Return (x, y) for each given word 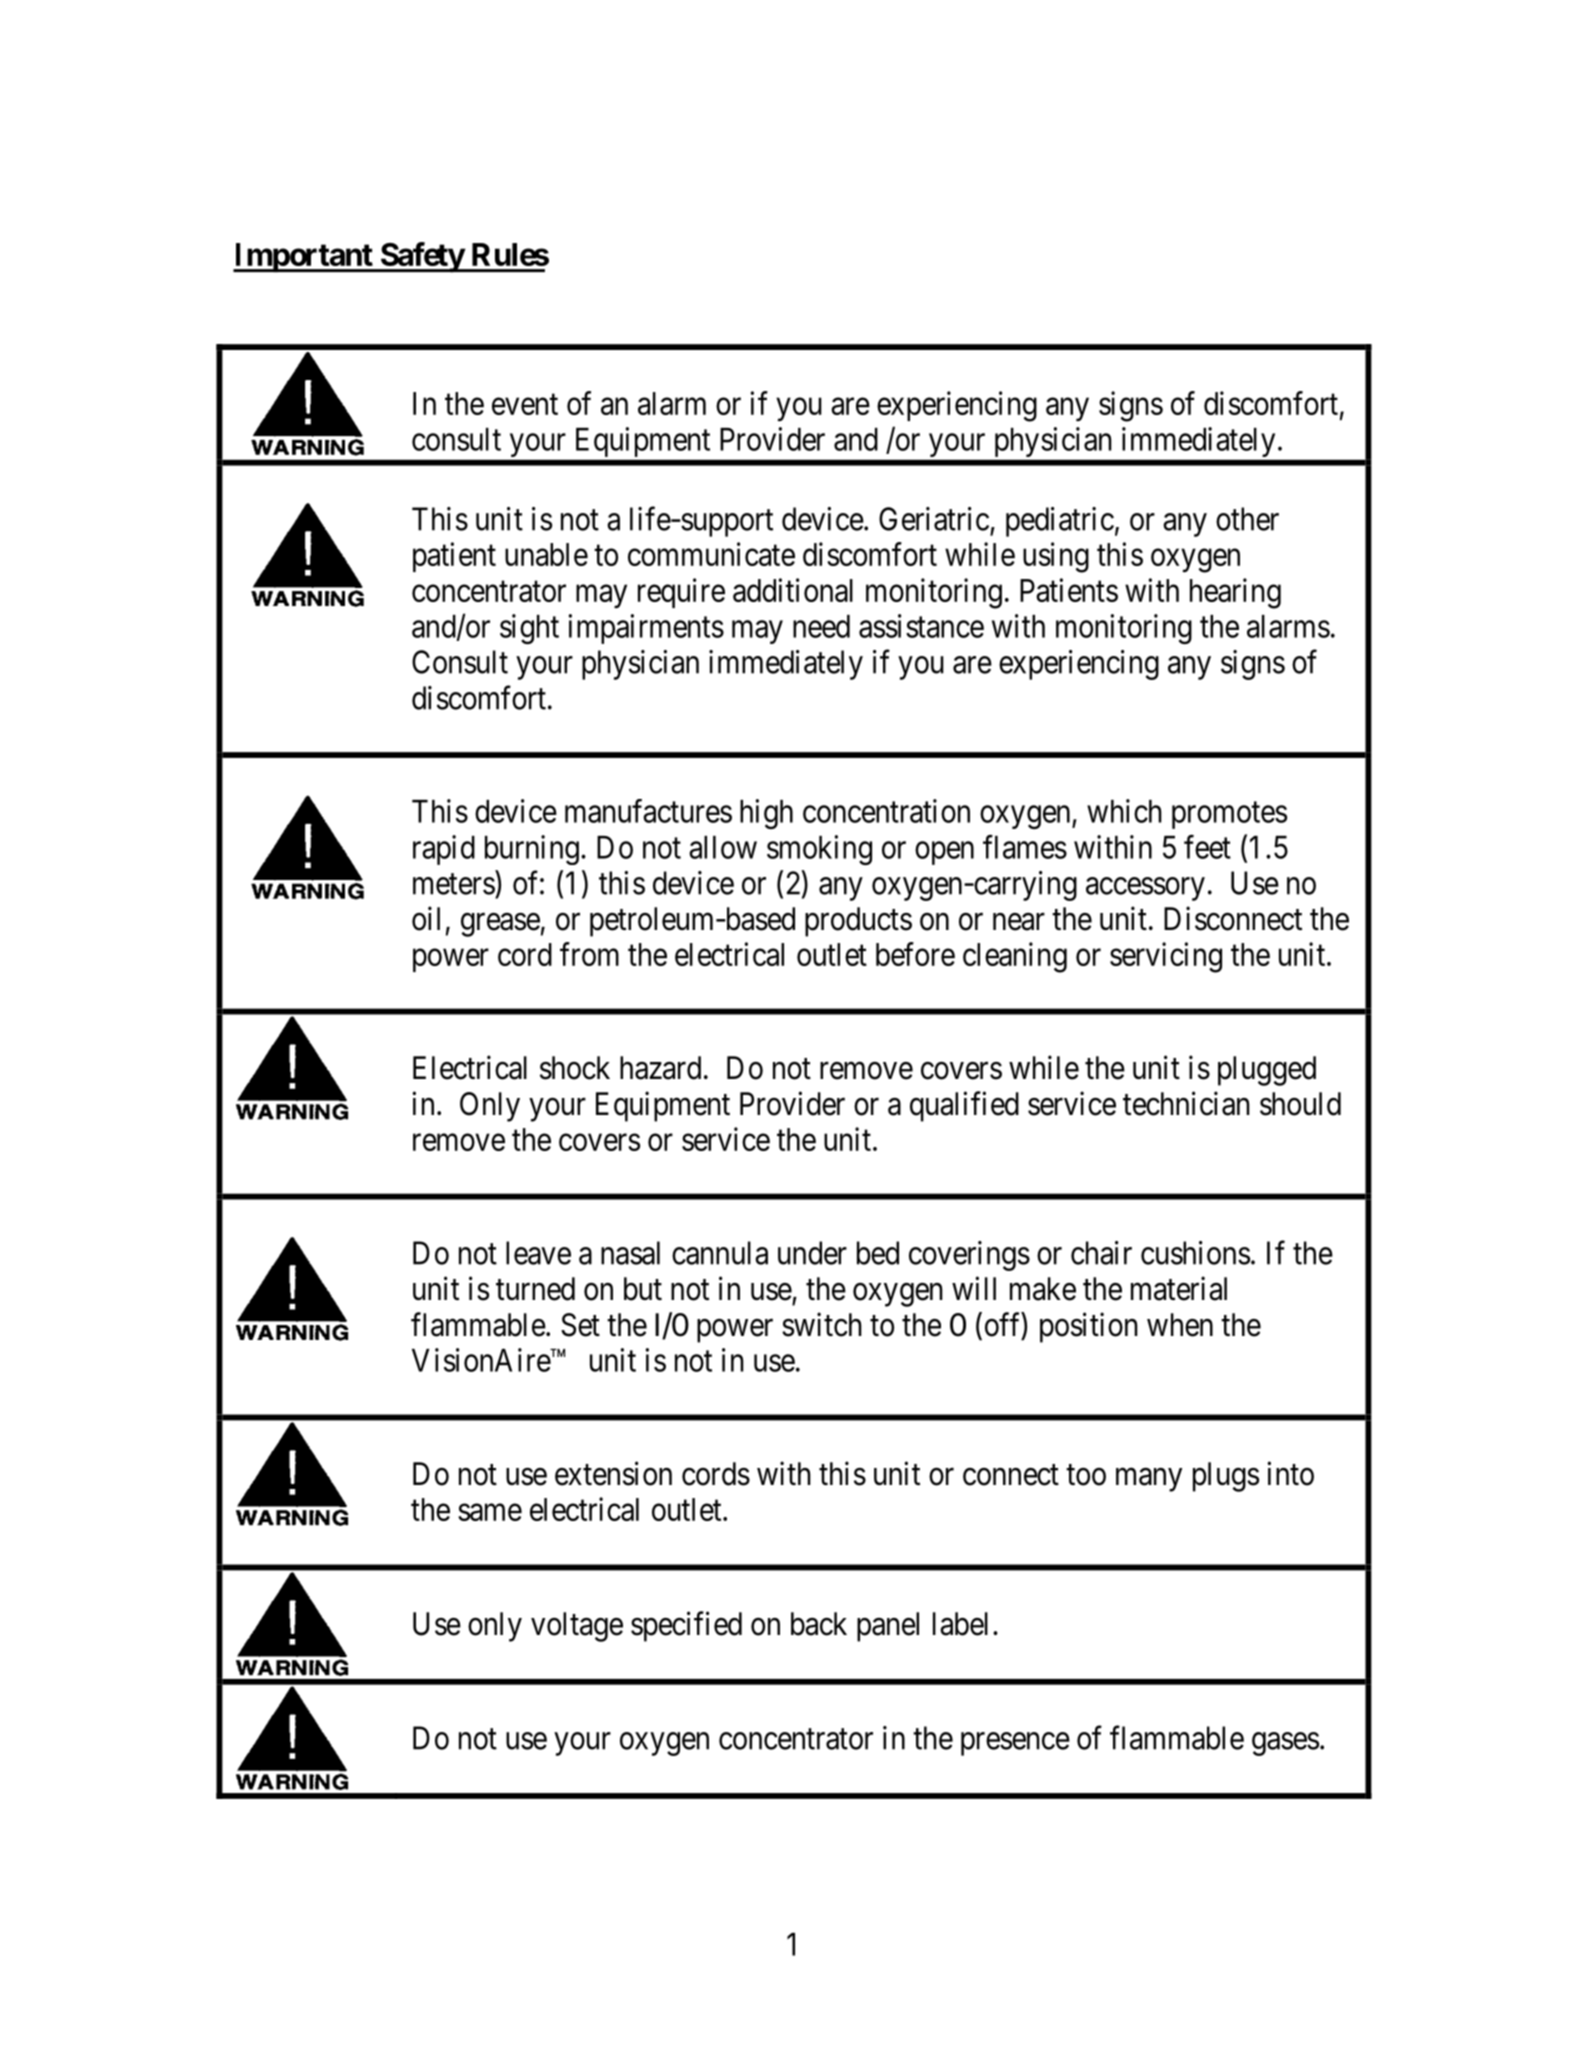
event (525, 404)
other (1247, 519)
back (819, 1624)
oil (426, 918)
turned (535, 1289)
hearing (1235, 593)
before (915, 954)
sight (529, 629)
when (1180, 1325)
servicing (1166, 957)
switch (822, 1324)
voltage (577, 1627)
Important (303, 258)
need (821, 626)
